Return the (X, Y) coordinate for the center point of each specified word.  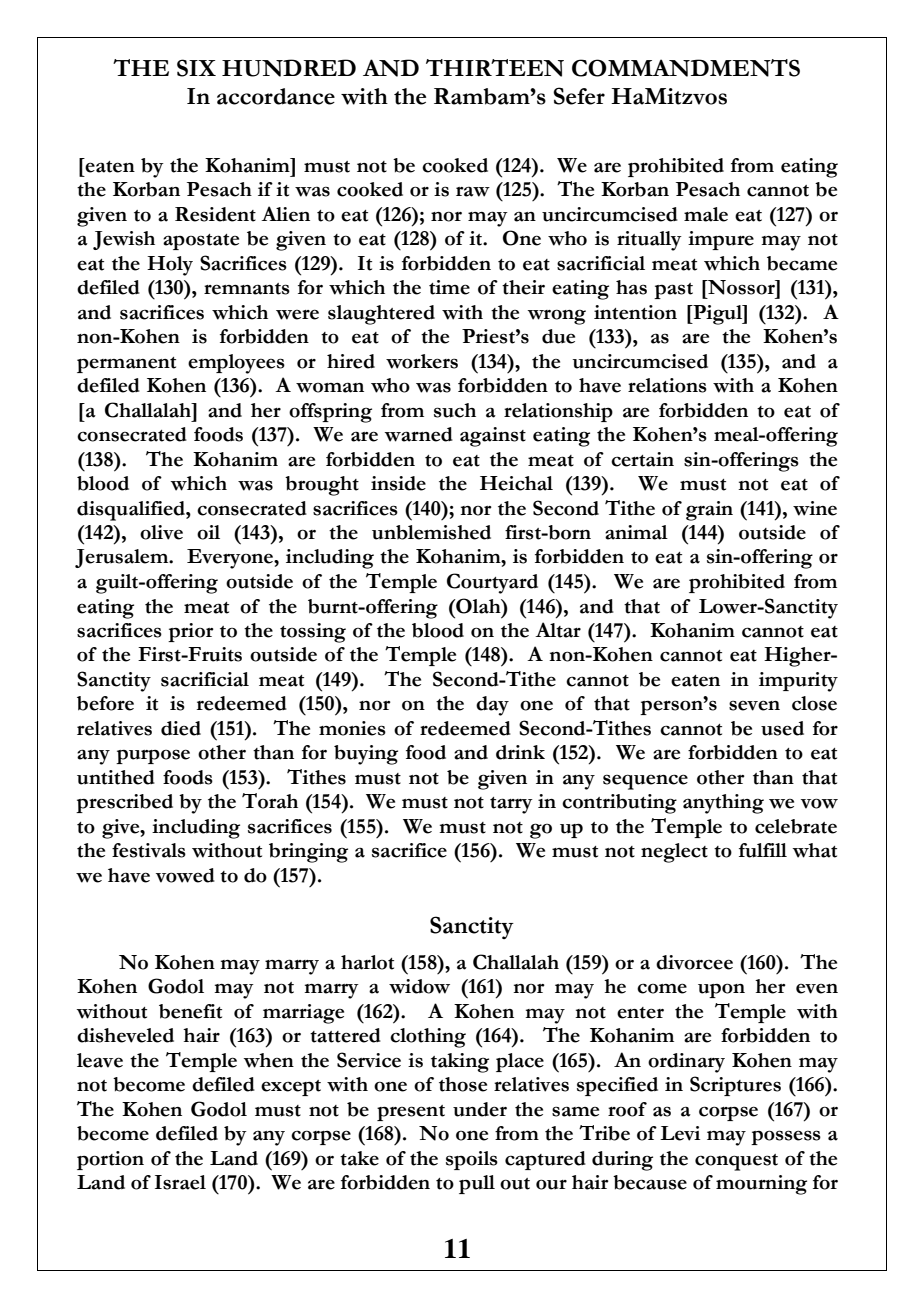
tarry (511, 805)
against (493, 437)
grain (709, 511)
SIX (196, 68)
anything (723, 804)
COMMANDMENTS (686, 68)
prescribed (124, 803)
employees (236, 364)
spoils (472, 1160)
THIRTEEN (495, 68)
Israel (180, 1182)
